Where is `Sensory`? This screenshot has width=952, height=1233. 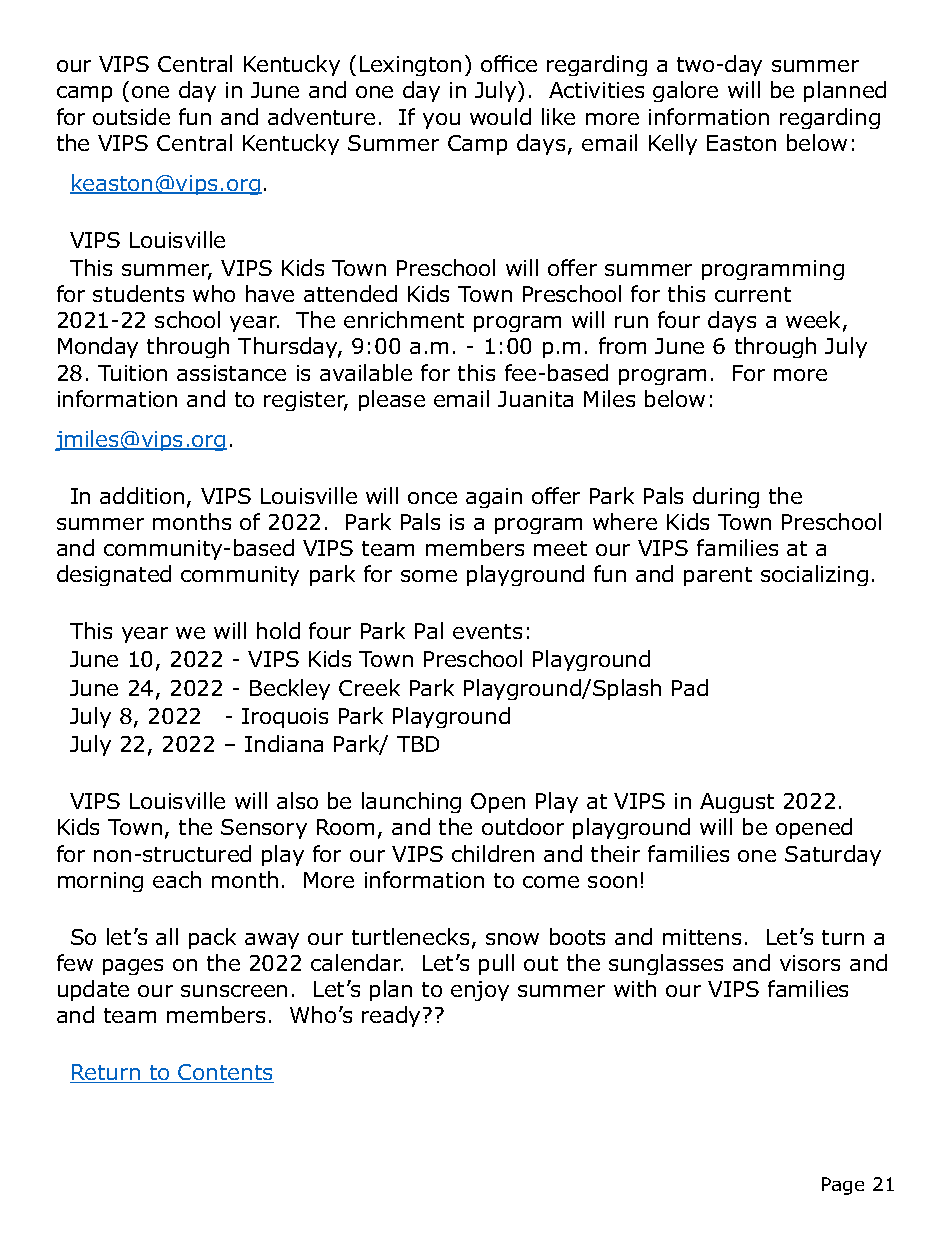
Sensory is located at coordinates (264, 829).
